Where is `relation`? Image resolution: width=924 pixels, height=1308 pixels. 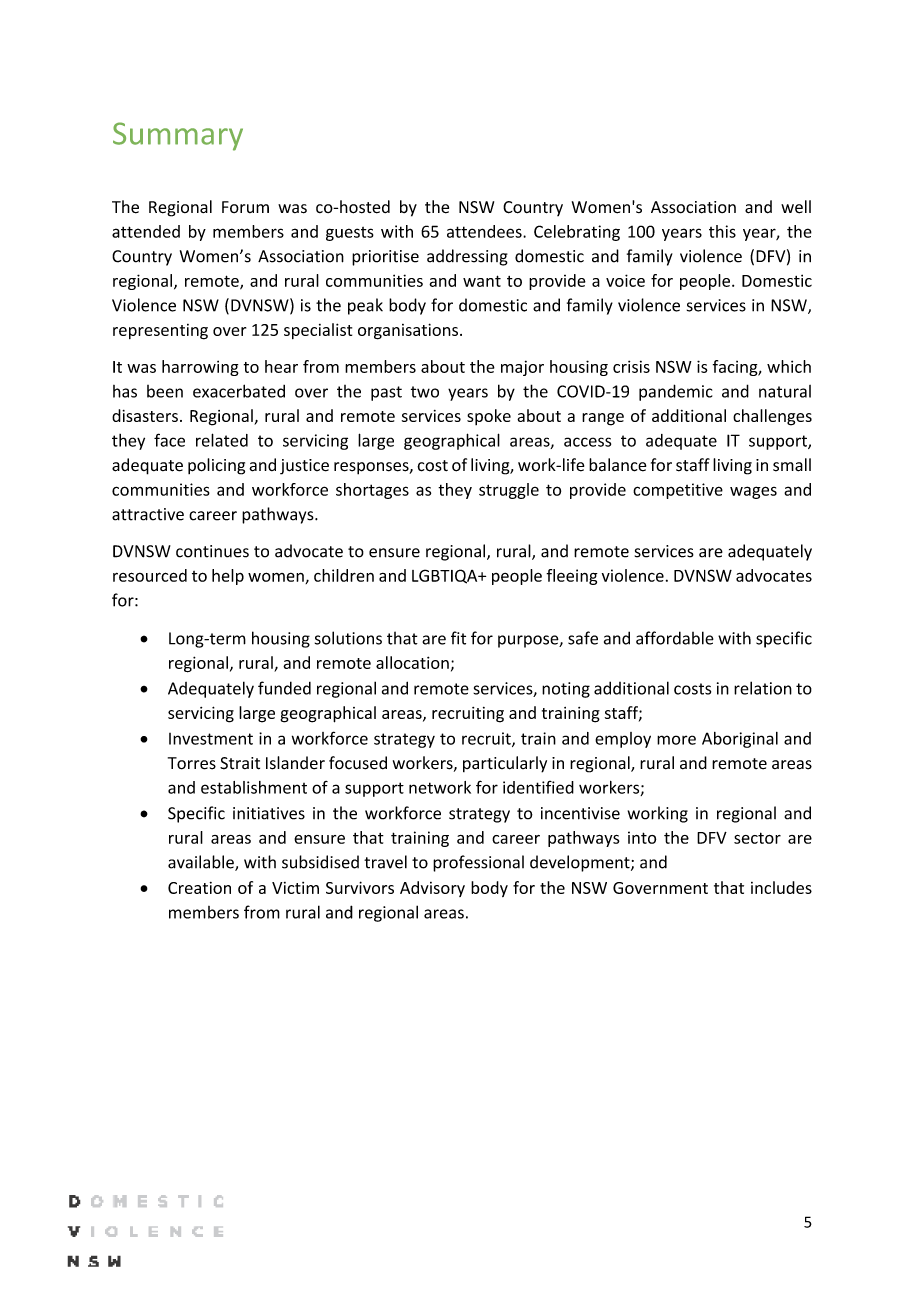 relation is located at coordinates (763, 688).
